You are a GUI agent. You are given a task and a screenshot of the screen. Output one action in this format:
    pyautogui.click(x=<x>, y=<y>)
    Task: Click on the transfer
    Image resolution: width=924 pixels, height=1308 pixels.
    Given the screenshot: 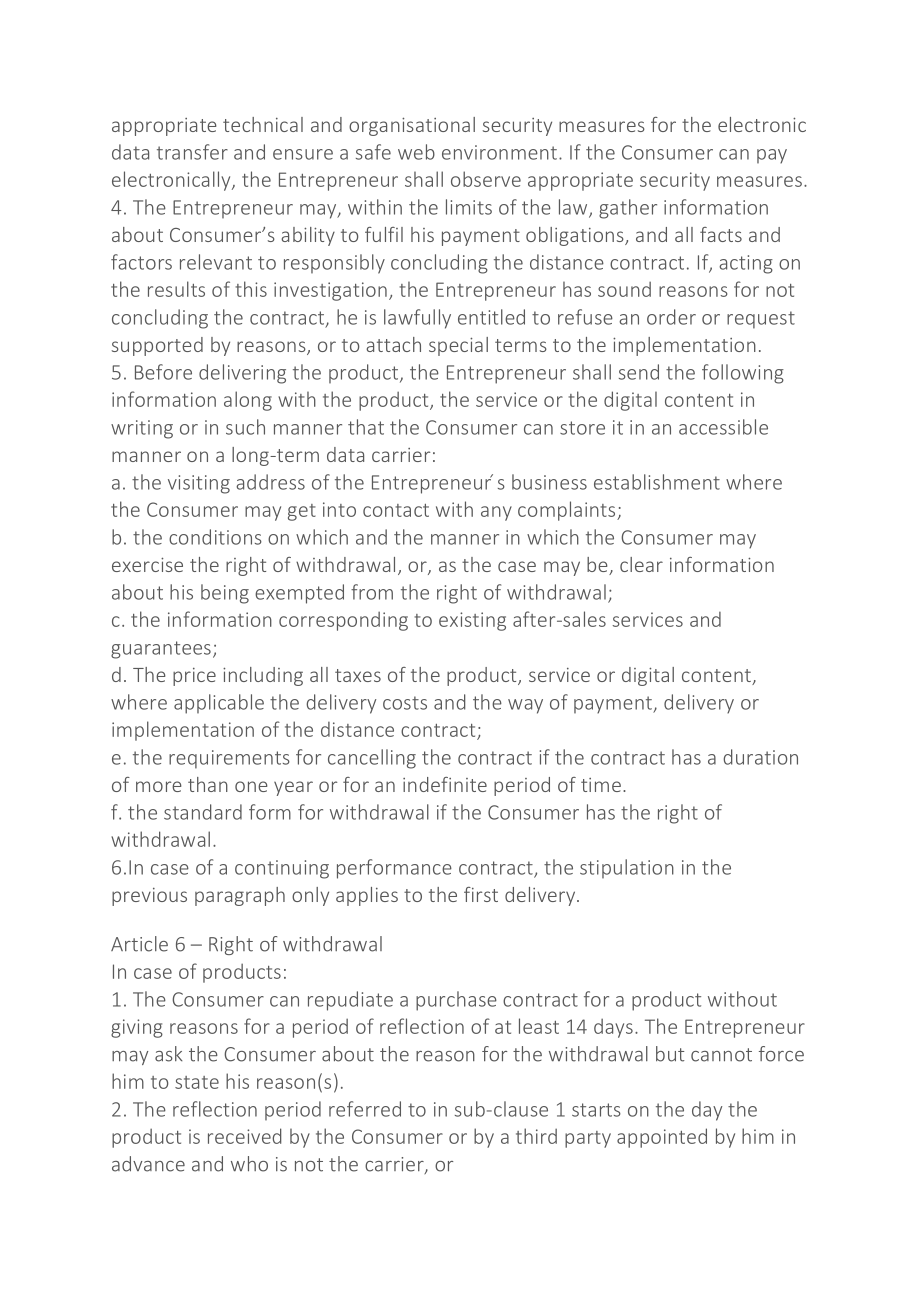 What is the action you would take?
    pyautogui.click(x=192, y=152)
